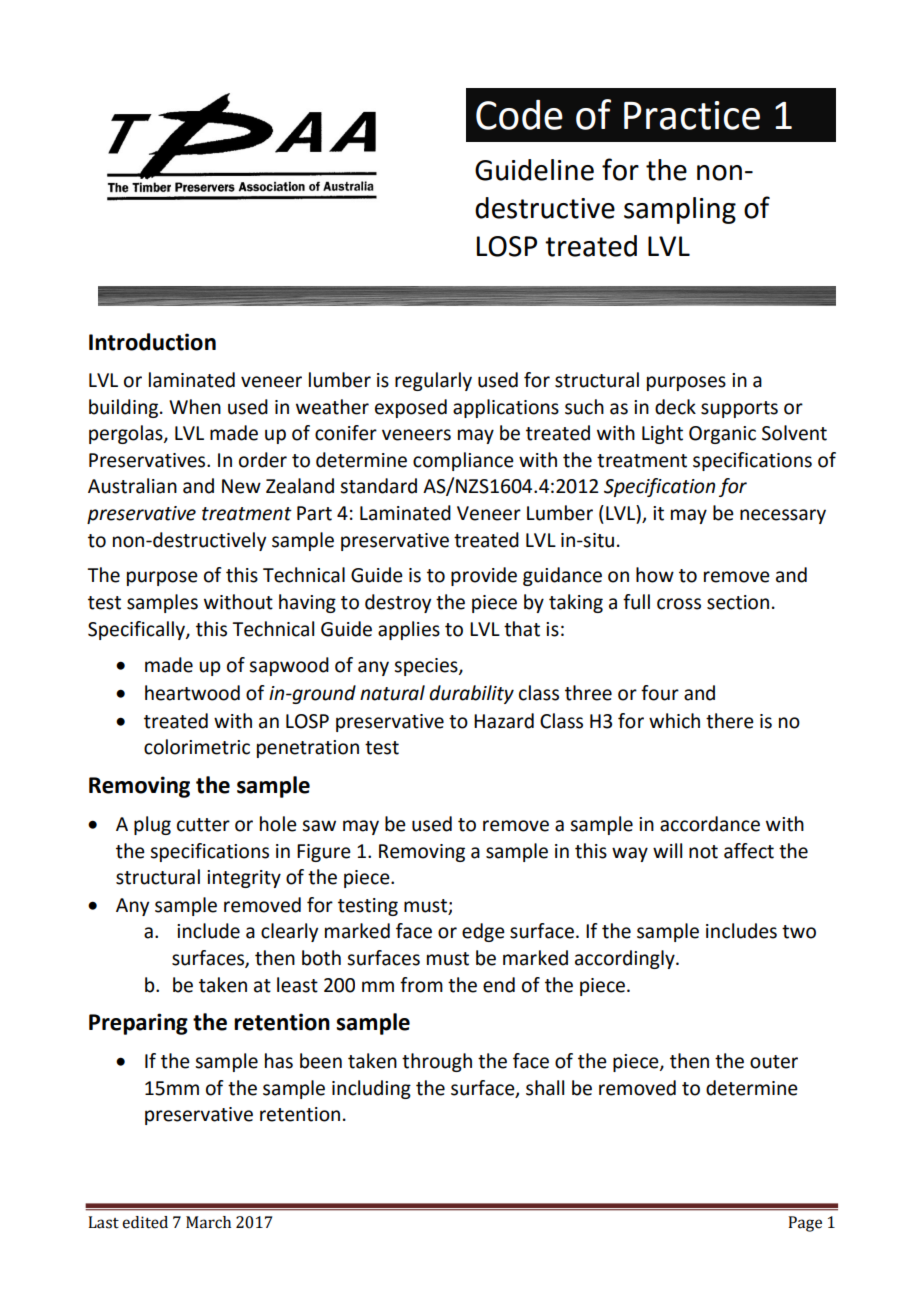 This screenshot has height=1308, width=924. Describe the element at coordinates (433, 381) in the screenshot. I see `regularly` at that location.
